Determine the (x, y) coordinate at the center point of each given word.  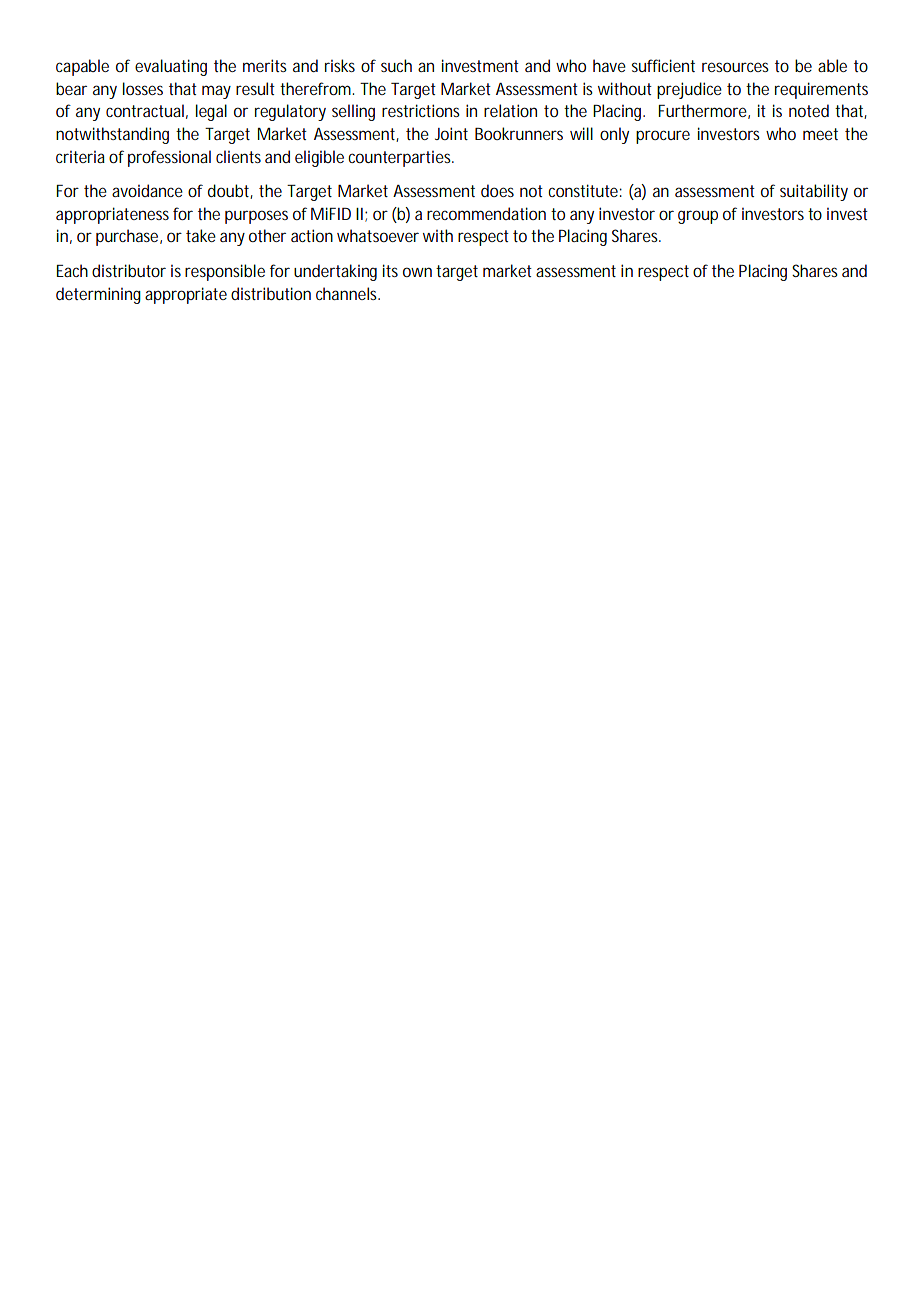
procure (663, 137)
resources (735, 67)
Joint (451, 133)
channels (348, 293)
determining (98, 295)
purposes (256, 217)
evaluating (171, 67)
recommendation (486, 213)
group (698, 217)
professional (169, 158)
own (417, 272)
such (396, 65)
